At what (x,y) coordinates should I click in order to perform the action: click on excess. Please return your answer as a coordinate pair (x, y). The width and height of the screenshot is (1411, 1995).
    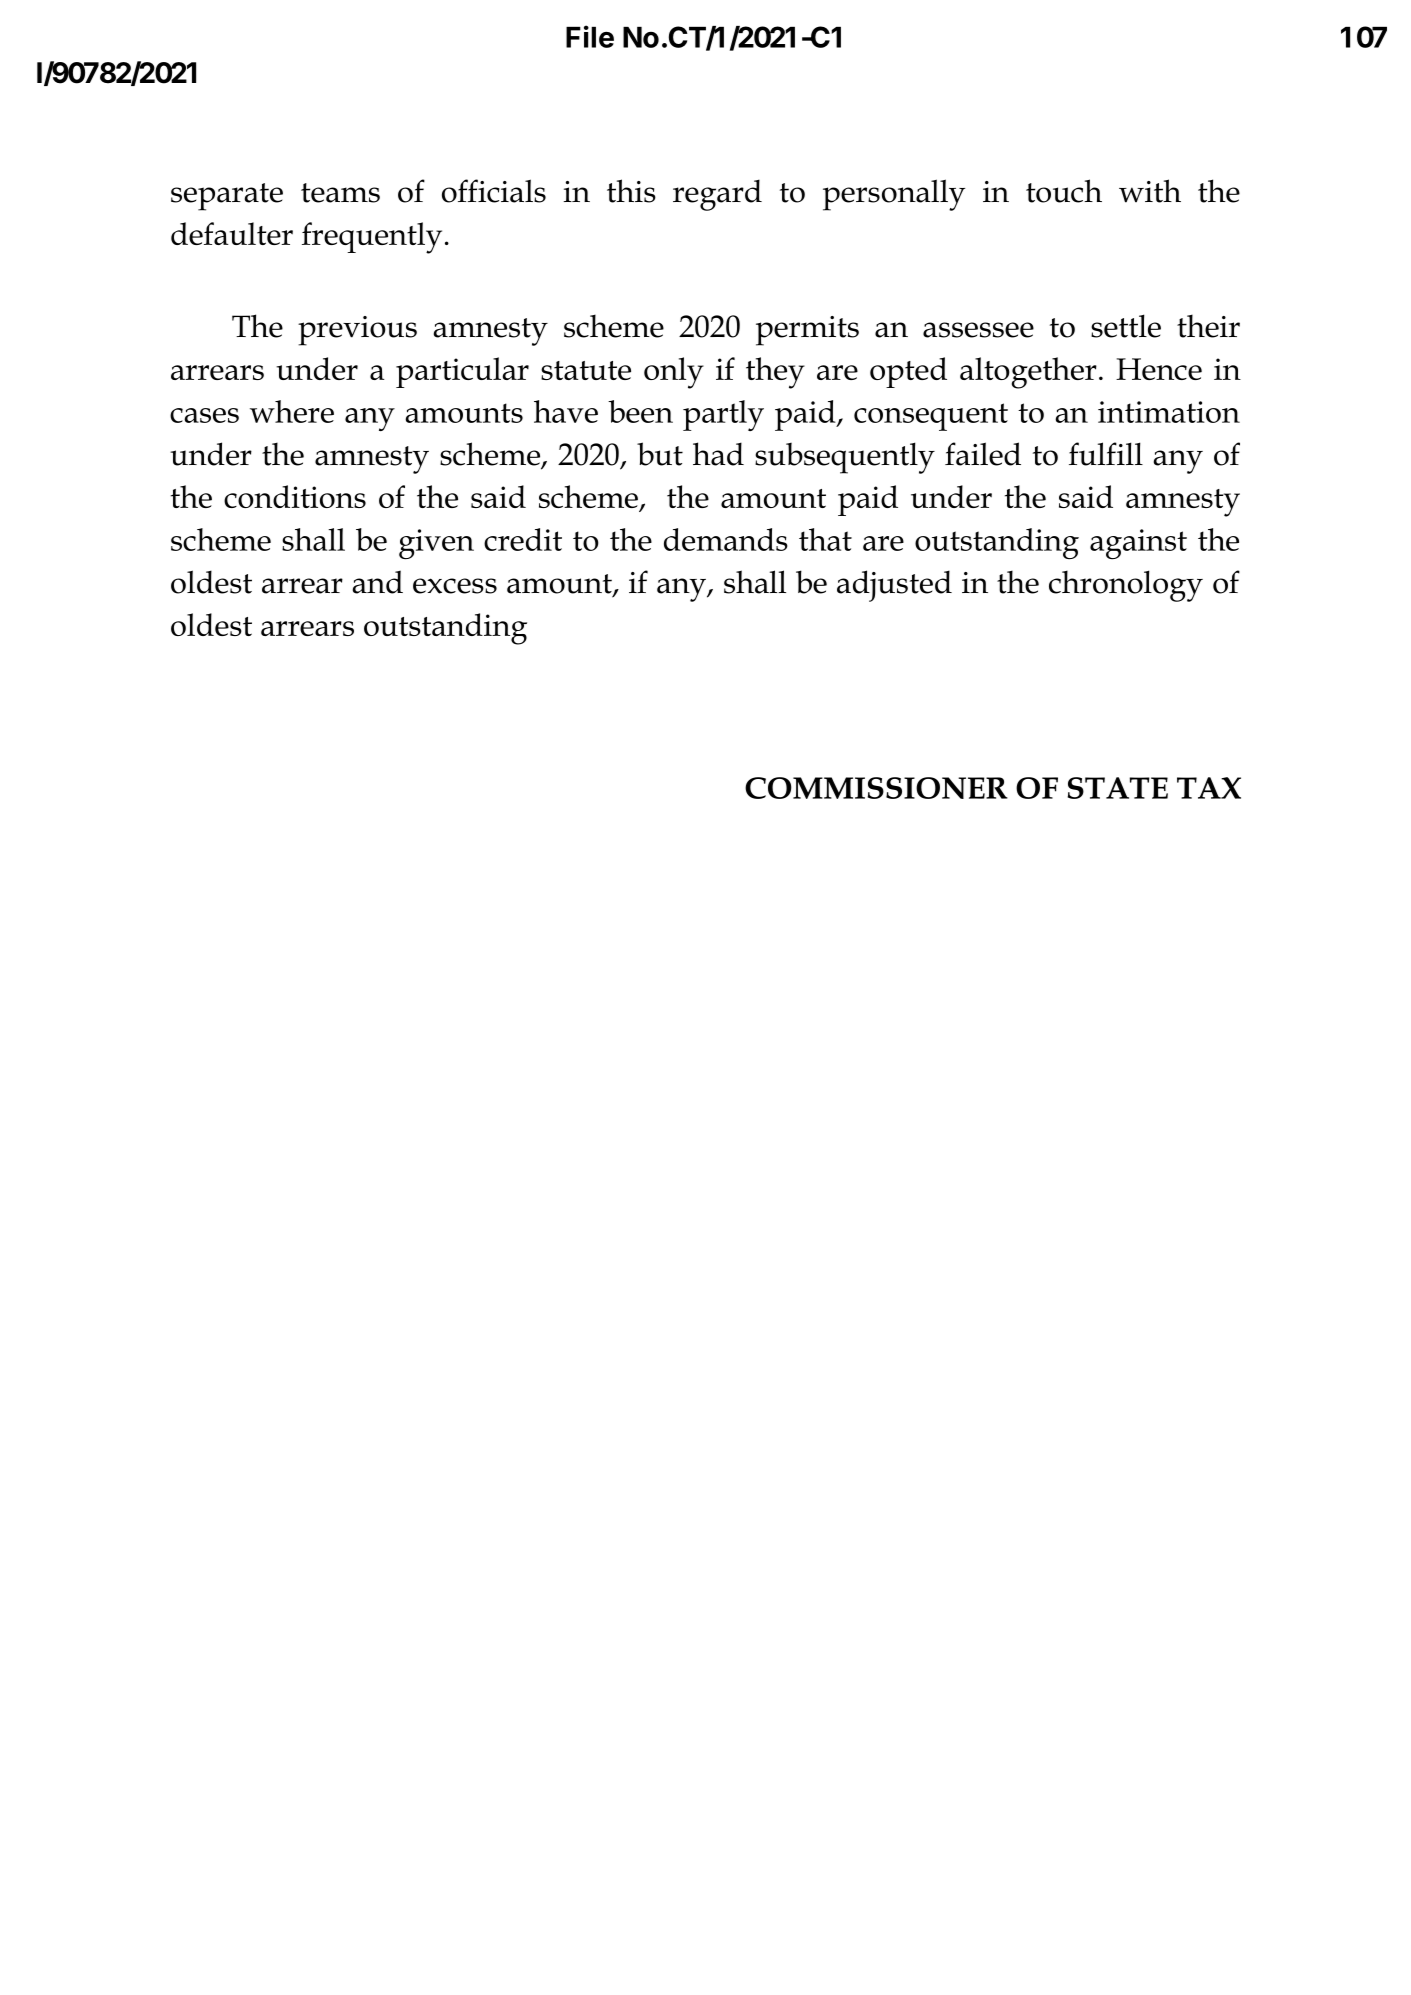
    Looking at the image, I should click on (455, 586).
